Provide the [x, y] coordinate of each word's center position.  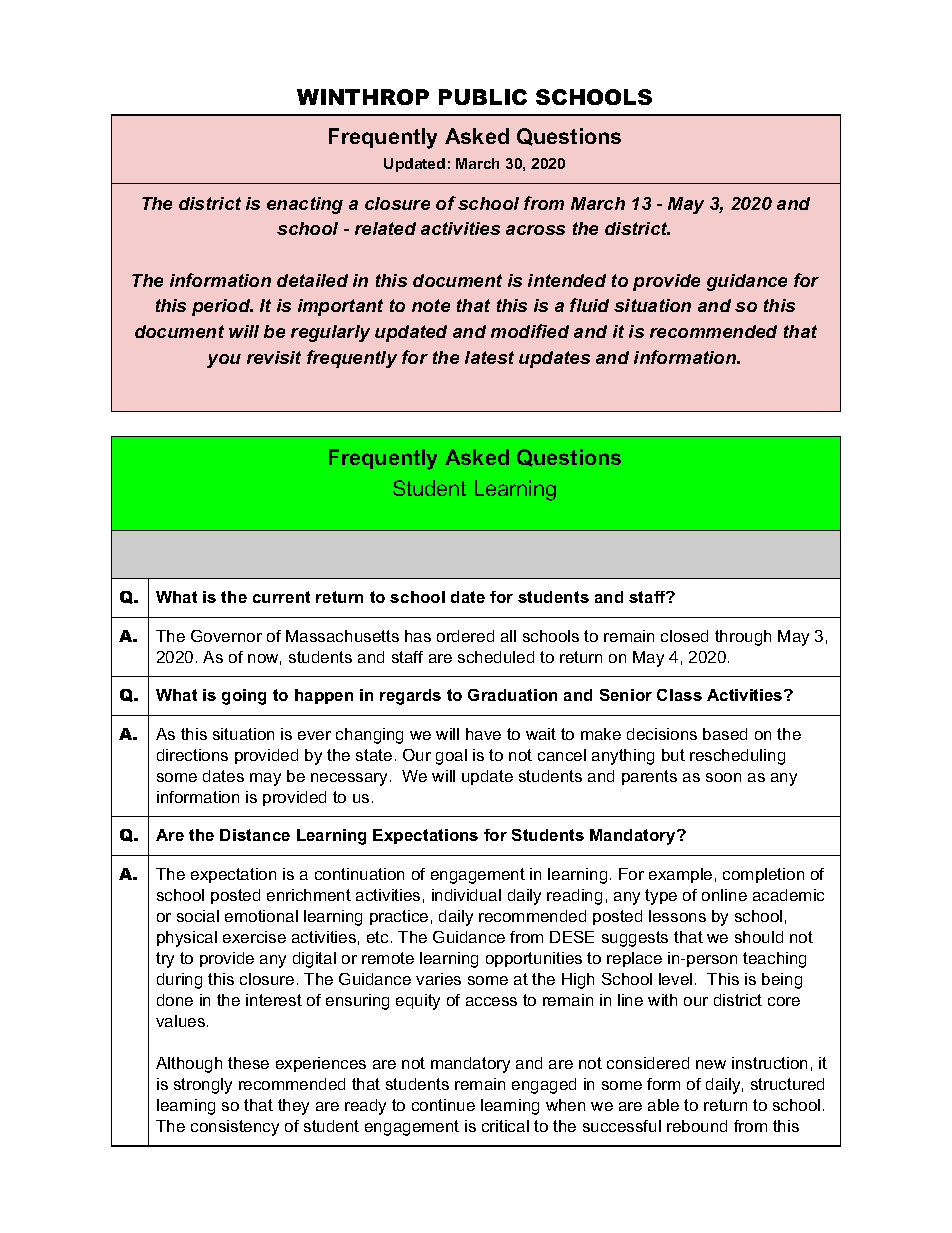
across [535, 230]
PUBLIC [483, 97]
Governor [226, 636]
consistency [235, 1128]
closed [684, 636]
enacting [305, 205]
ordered [465, 636]
